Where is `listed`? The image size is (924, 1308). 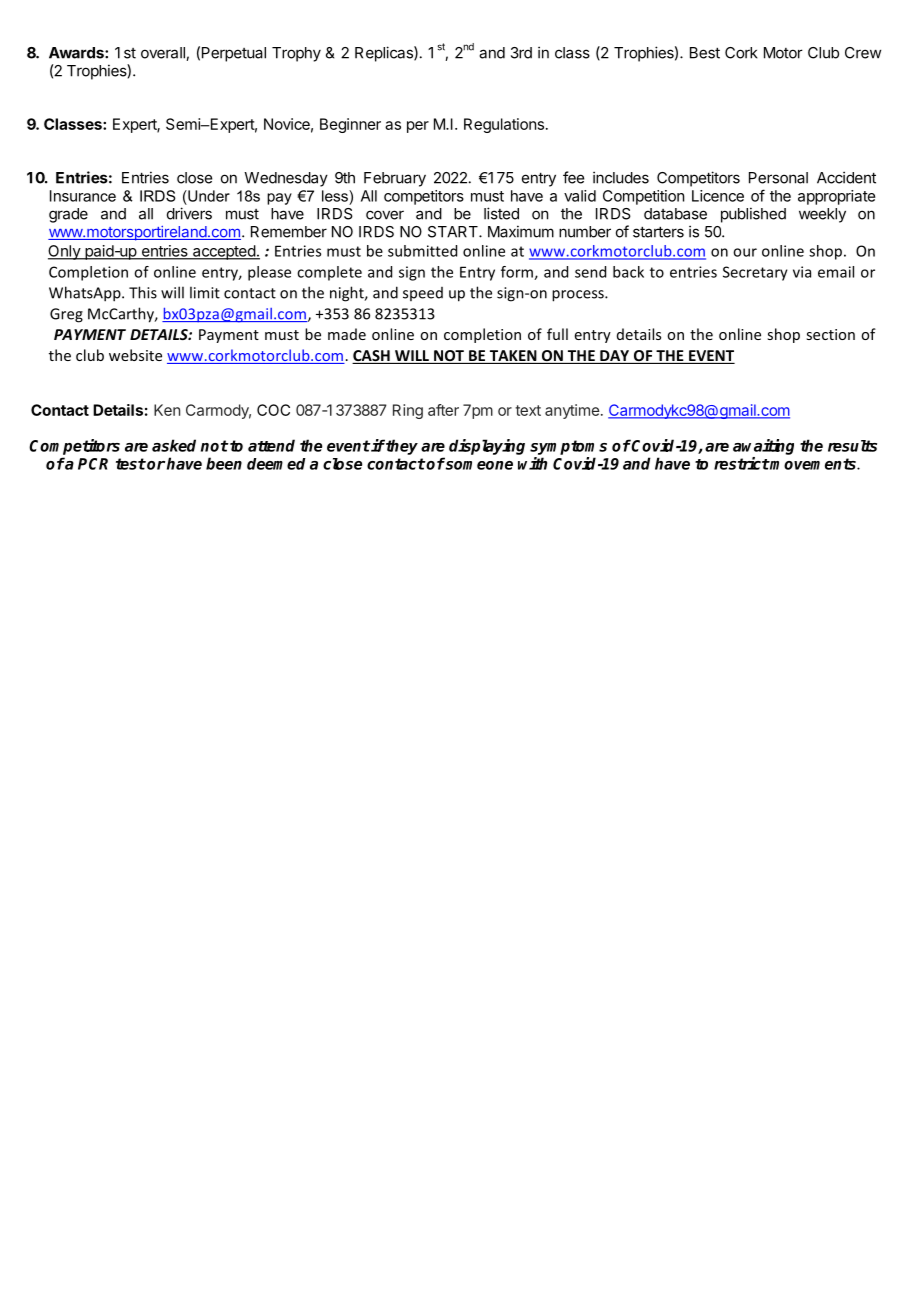 listed is located at coordinates (501, 213).
